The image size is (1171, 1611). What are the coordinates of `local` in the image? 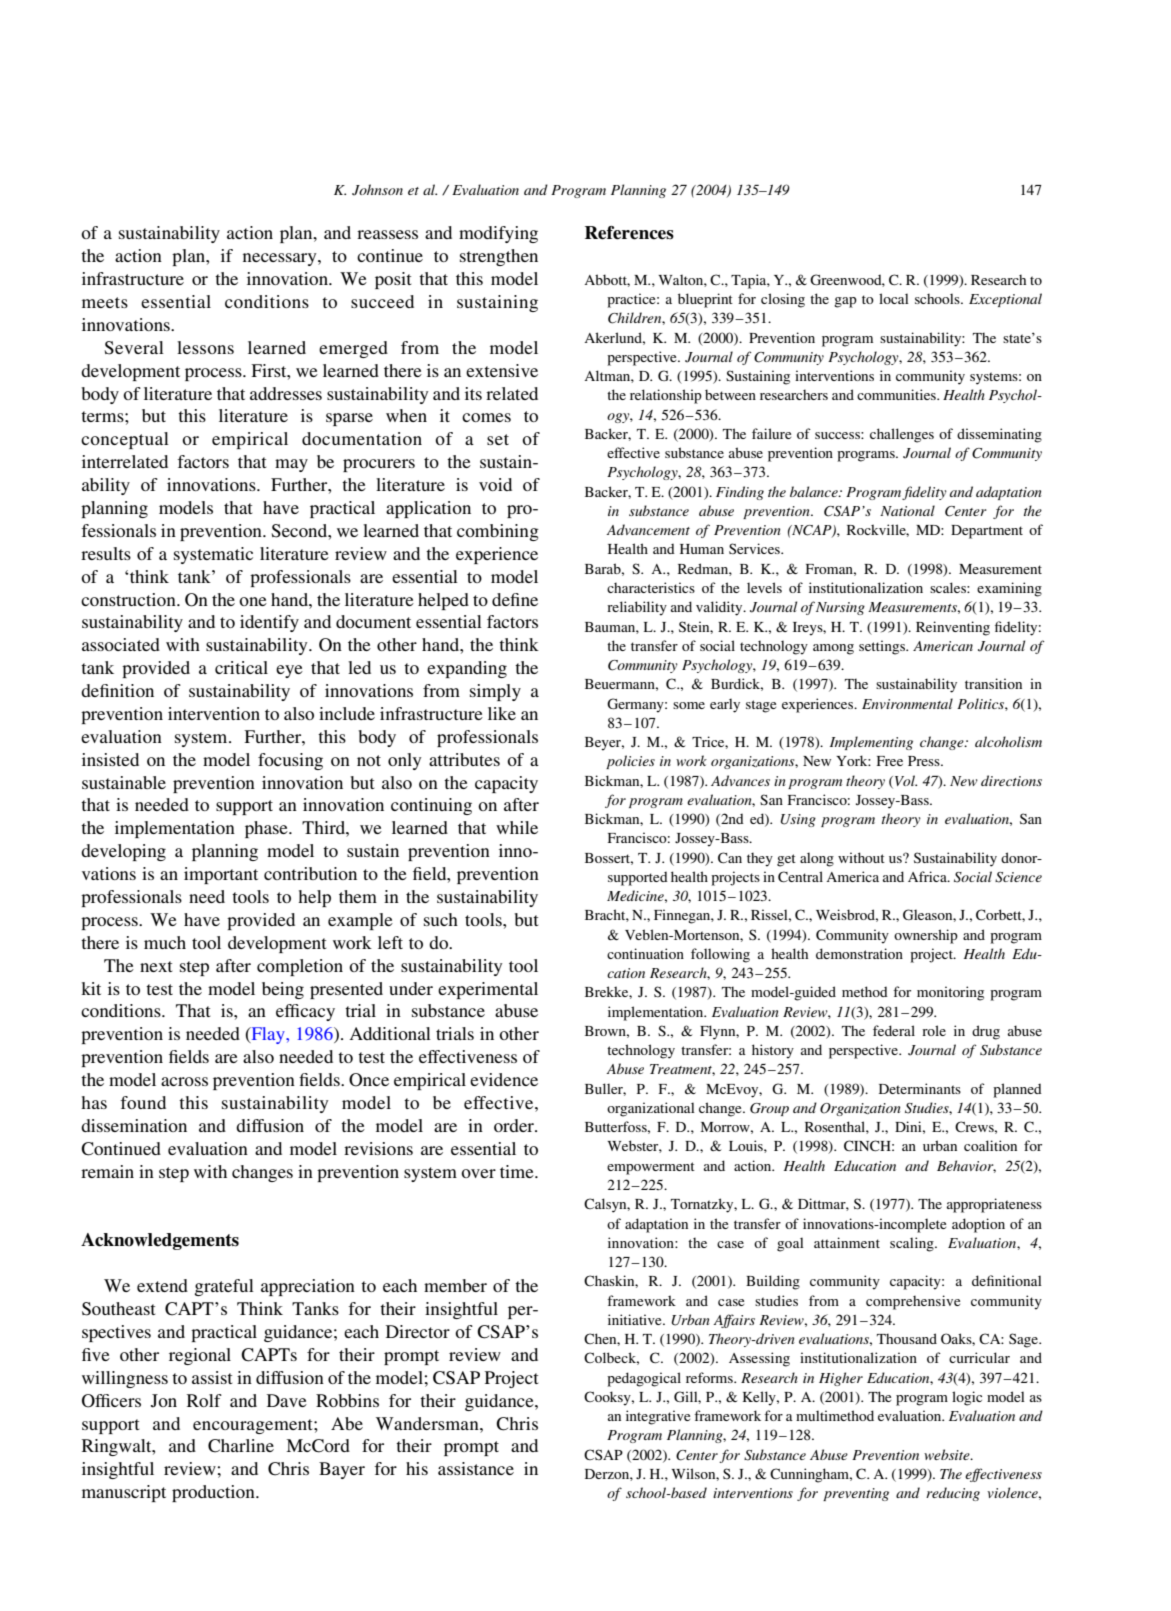 It's located at (894, 298).
